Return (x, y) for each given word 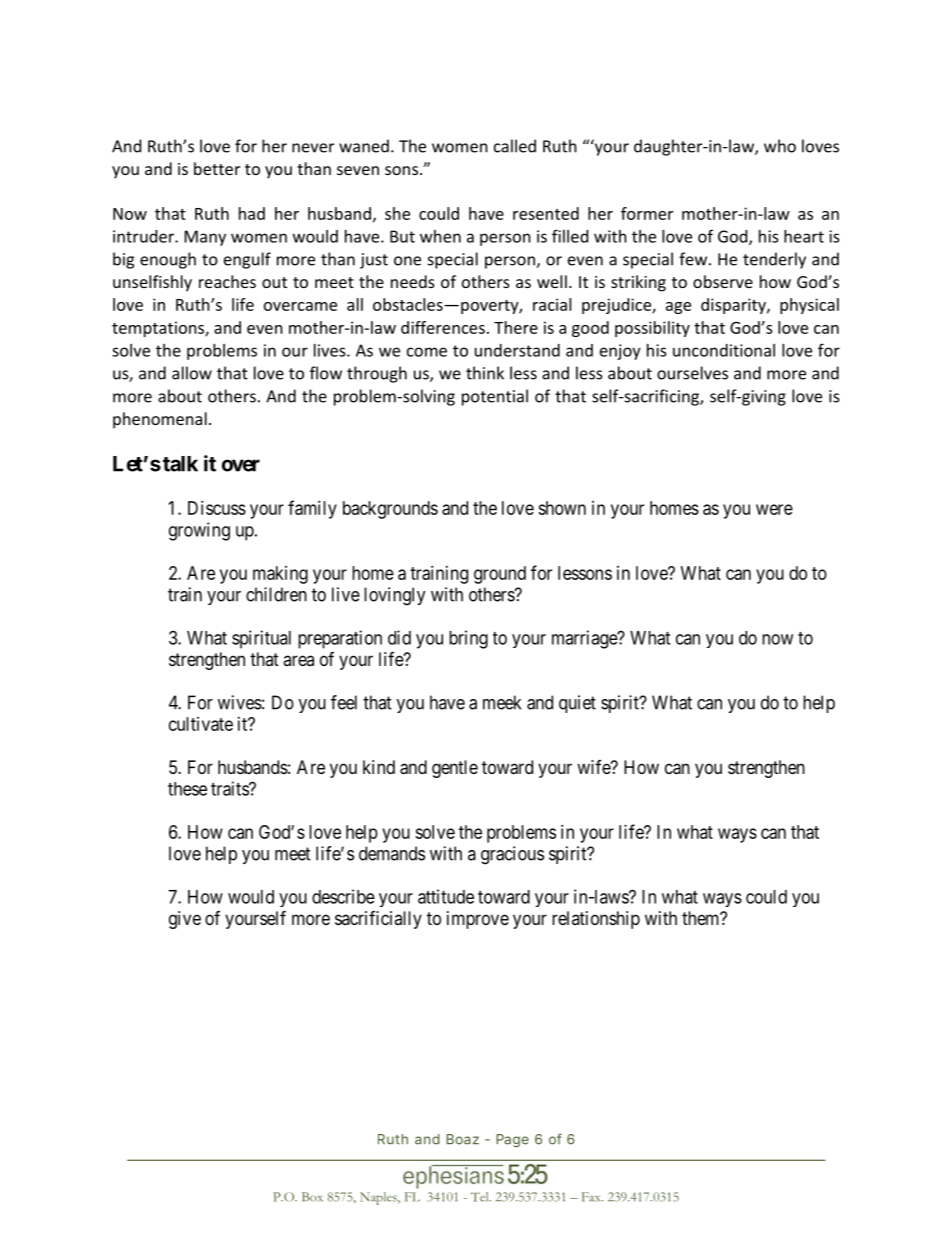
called (515, 146)
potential (495, 397)
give (185, 920)
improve (478, 920)
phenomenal (160, 420)
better (217, 168)
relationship (596, 920)
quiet (577, 704)
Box (312, 1197)
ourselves (692, 373)
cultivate (201, 724)
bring (468, 639)
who (780, 146)
